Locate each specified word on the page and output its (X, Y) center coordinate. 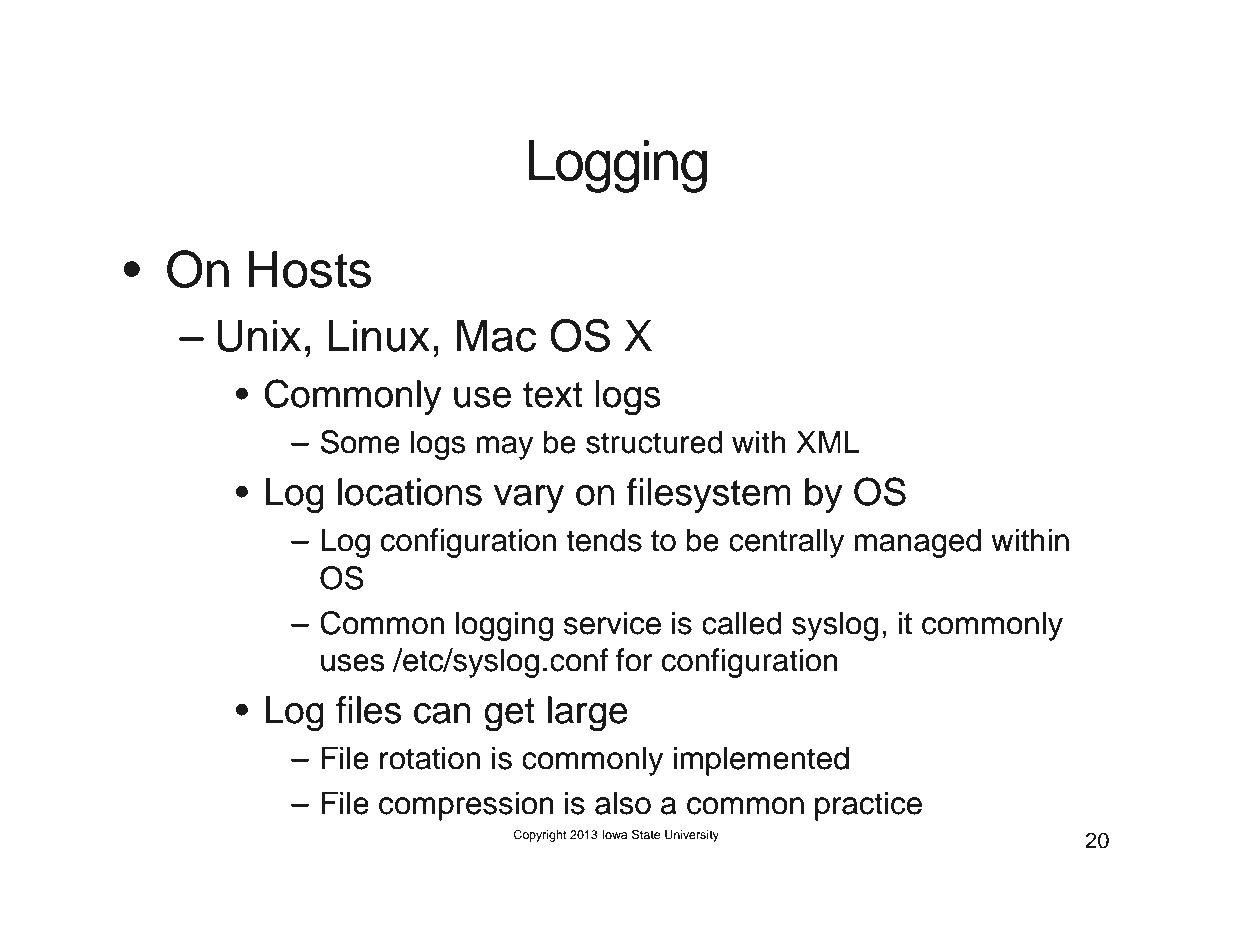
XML (828, 441)
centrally (786, 543)
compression (466, 806)
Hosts (309, 269)
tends (604, 540)
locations (410, 492)
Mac (496, 335)
